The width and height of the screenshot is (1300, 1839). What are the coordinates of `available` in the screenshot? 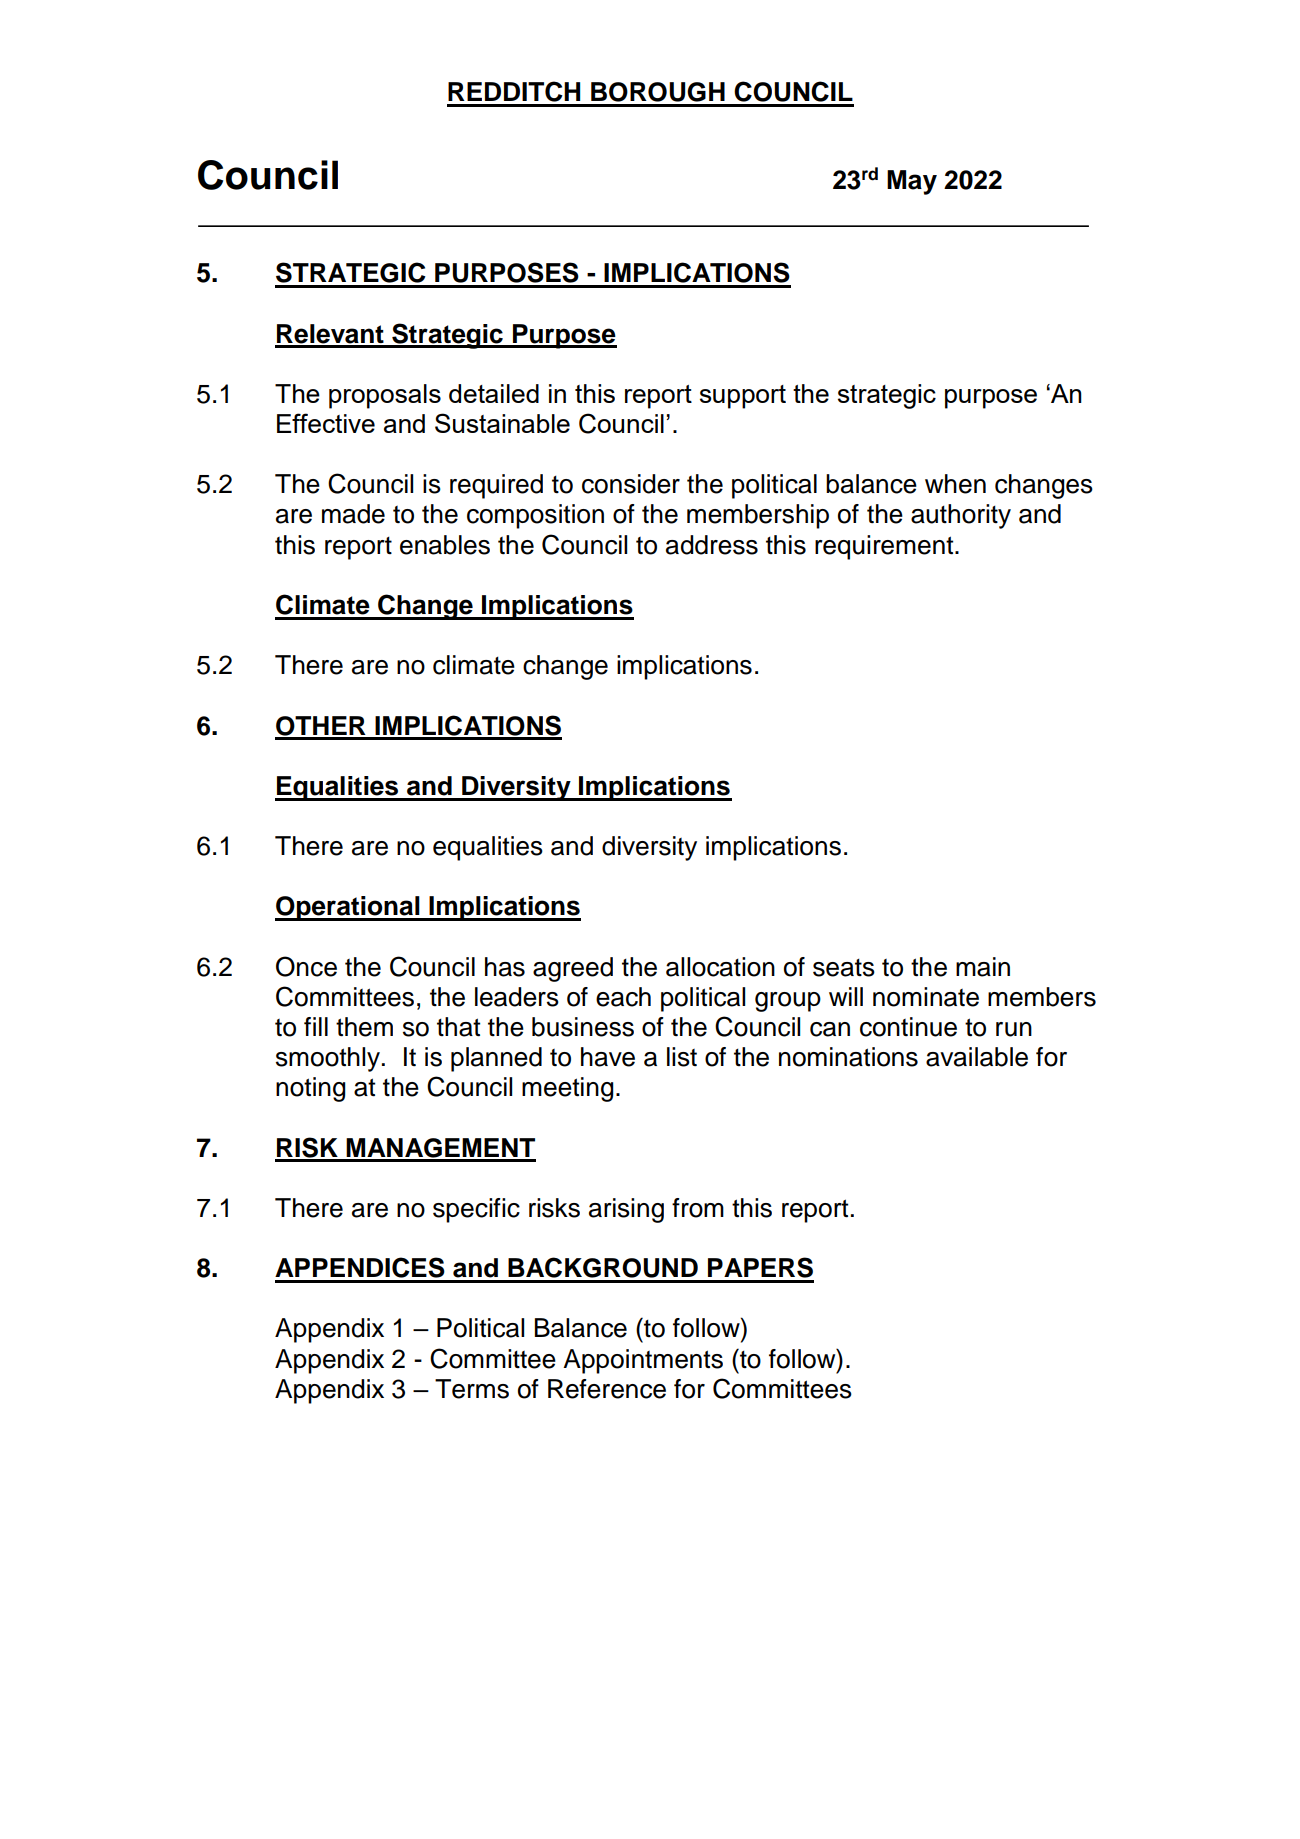 It's located at (977, 1057).
